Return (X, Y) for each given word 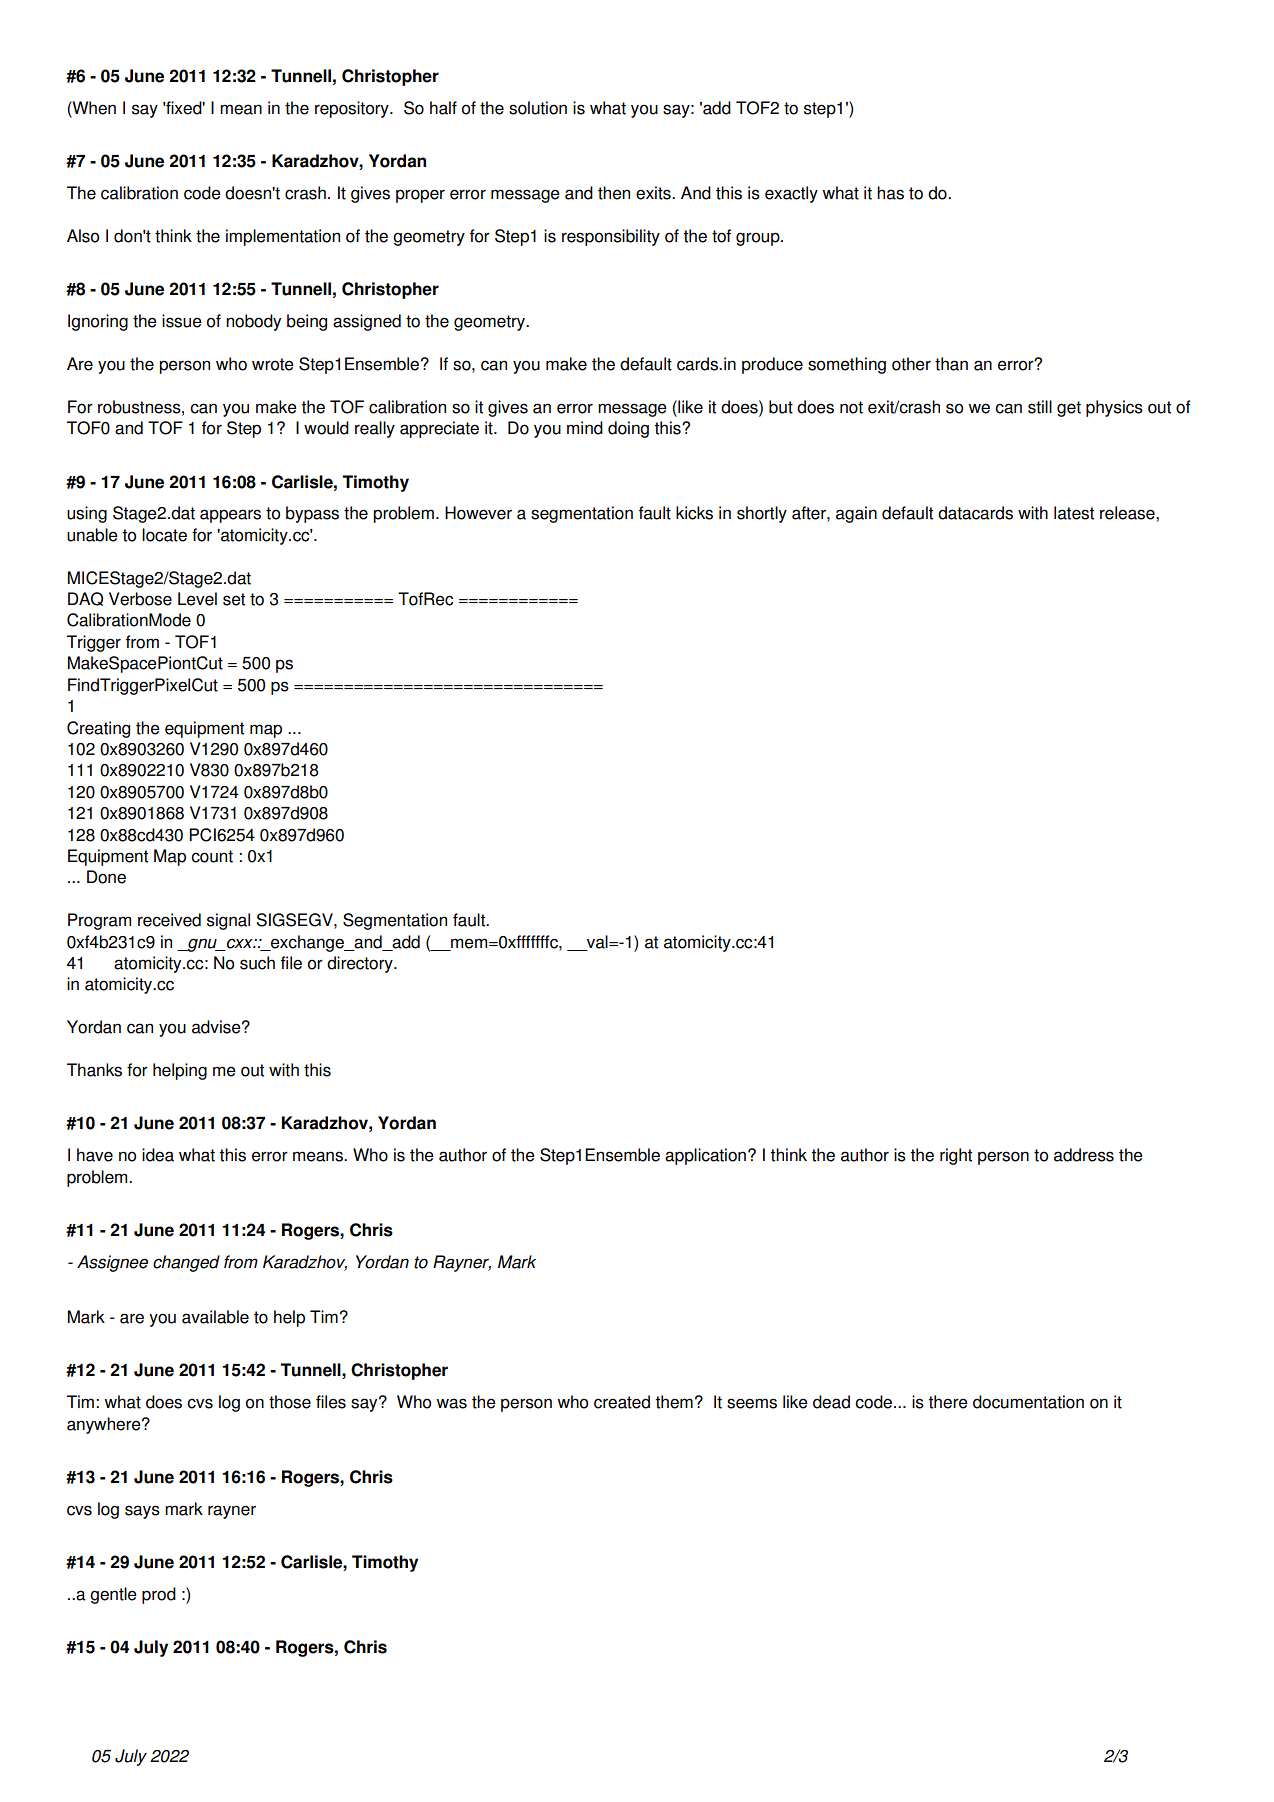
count (212, 856)
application (705, 1156)
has (890, 193)
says (142, 1512)
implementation (283, 237)
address (1084, 1155)
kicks (694, 513)
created (622, 1402)
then (614, 193)
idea (158, 1155)
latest (1074, 513)
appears (230, 516)
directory (361, 964)
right (956, 1156)
